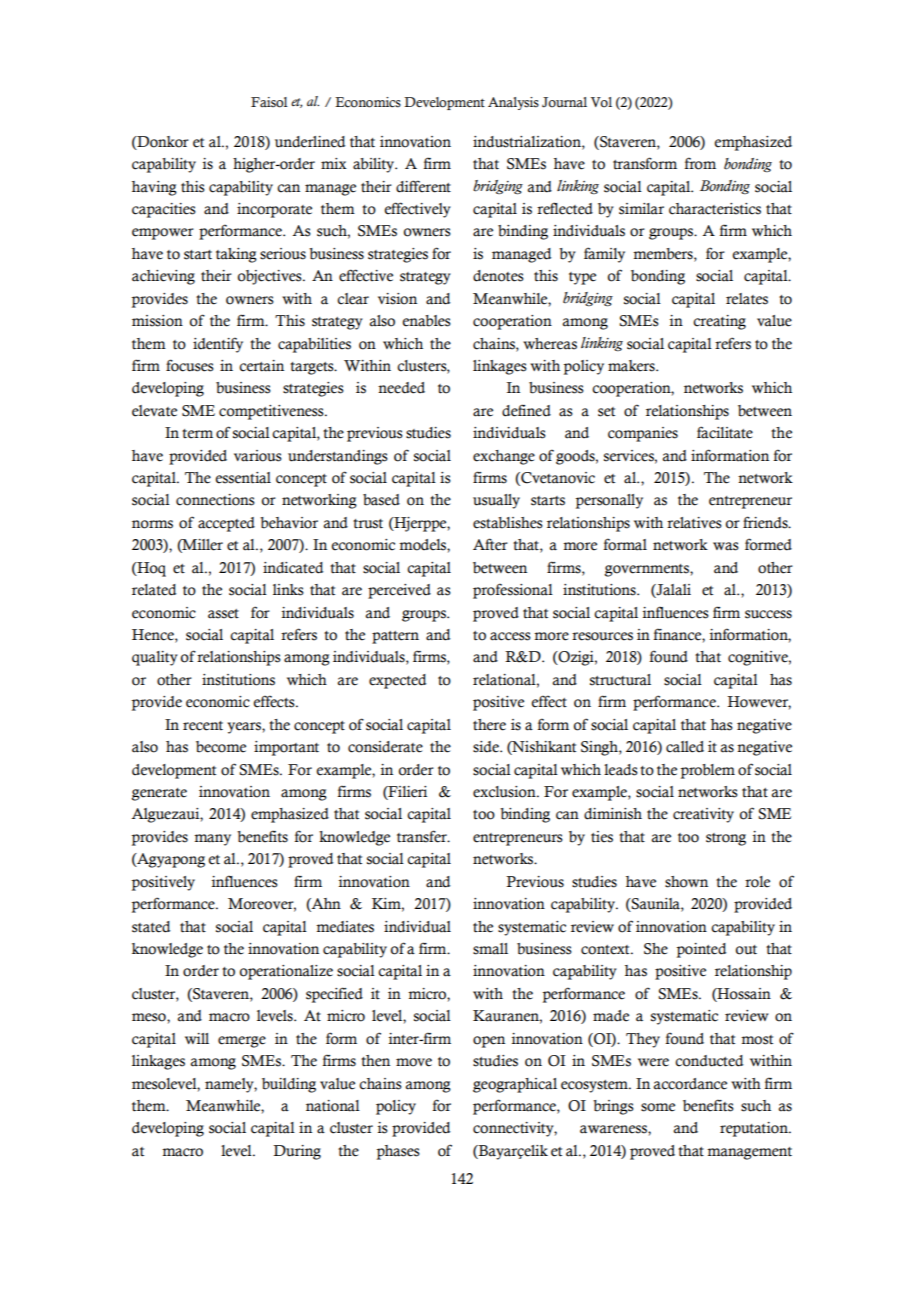 This screenshot has width=924, height=1308. I want to click on underlined, so click(310, 142).
